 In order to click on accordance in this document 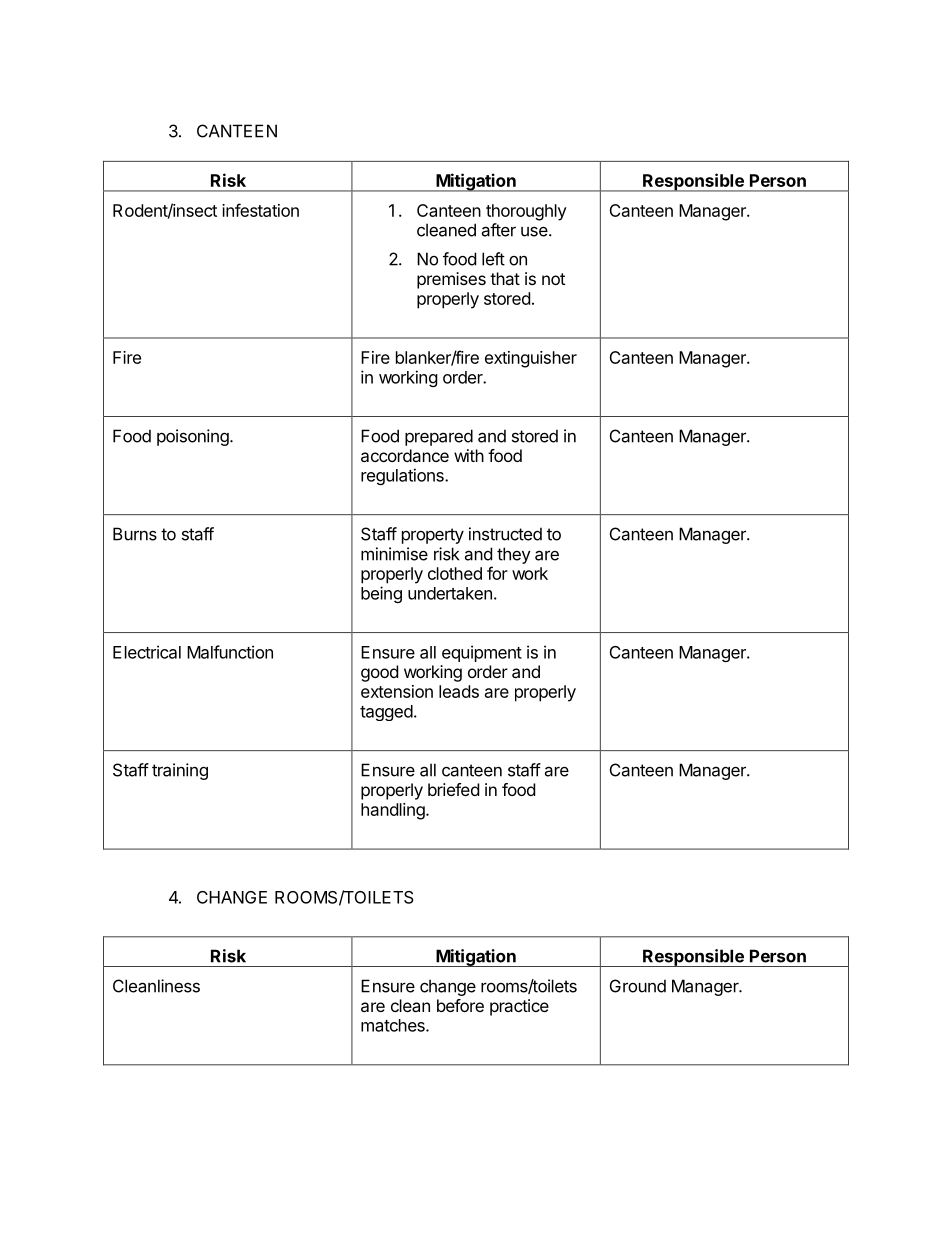, I will do `click(405, 455)`.
